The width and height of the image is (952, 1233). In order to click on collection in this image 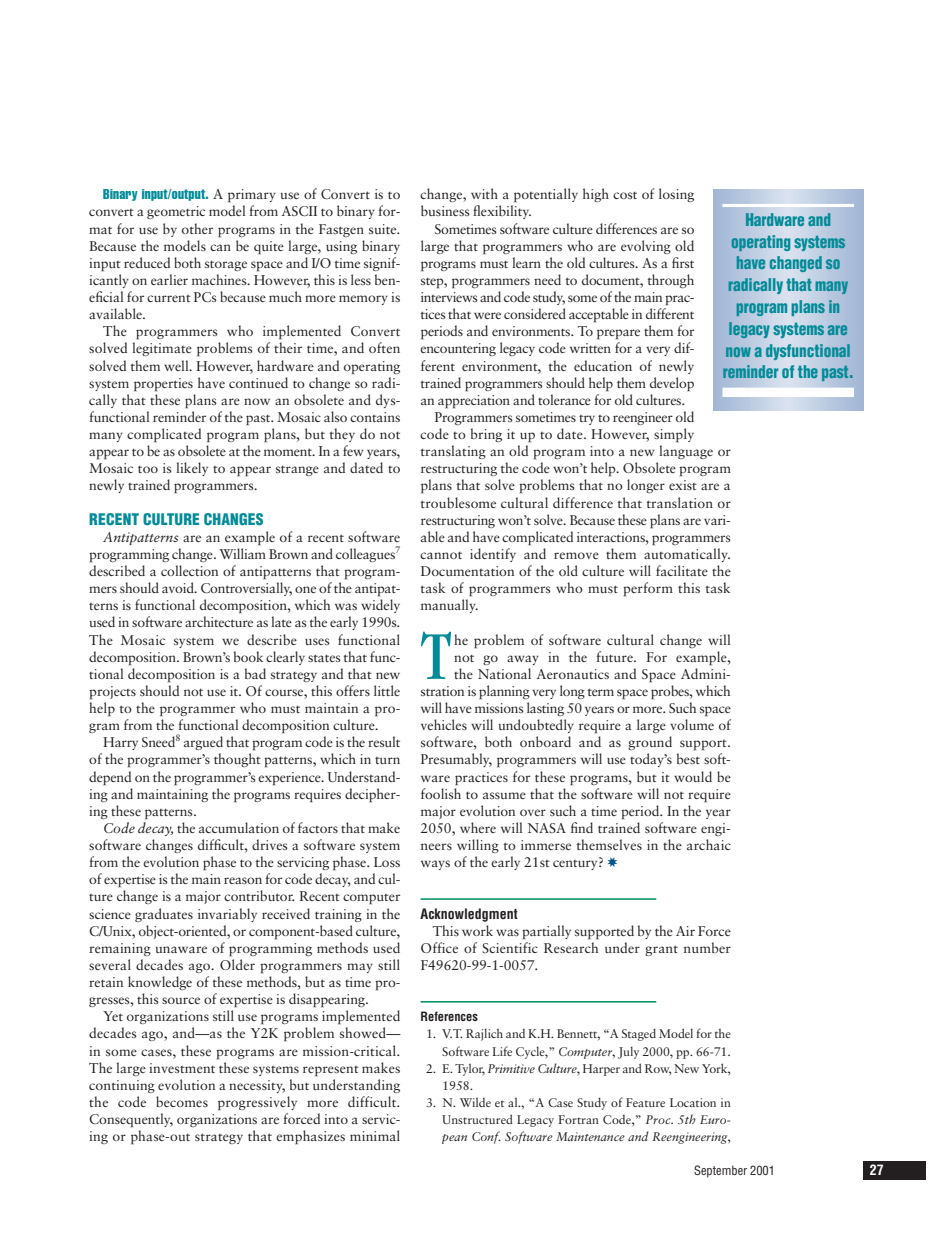, I will do `click(189, 570)`.
